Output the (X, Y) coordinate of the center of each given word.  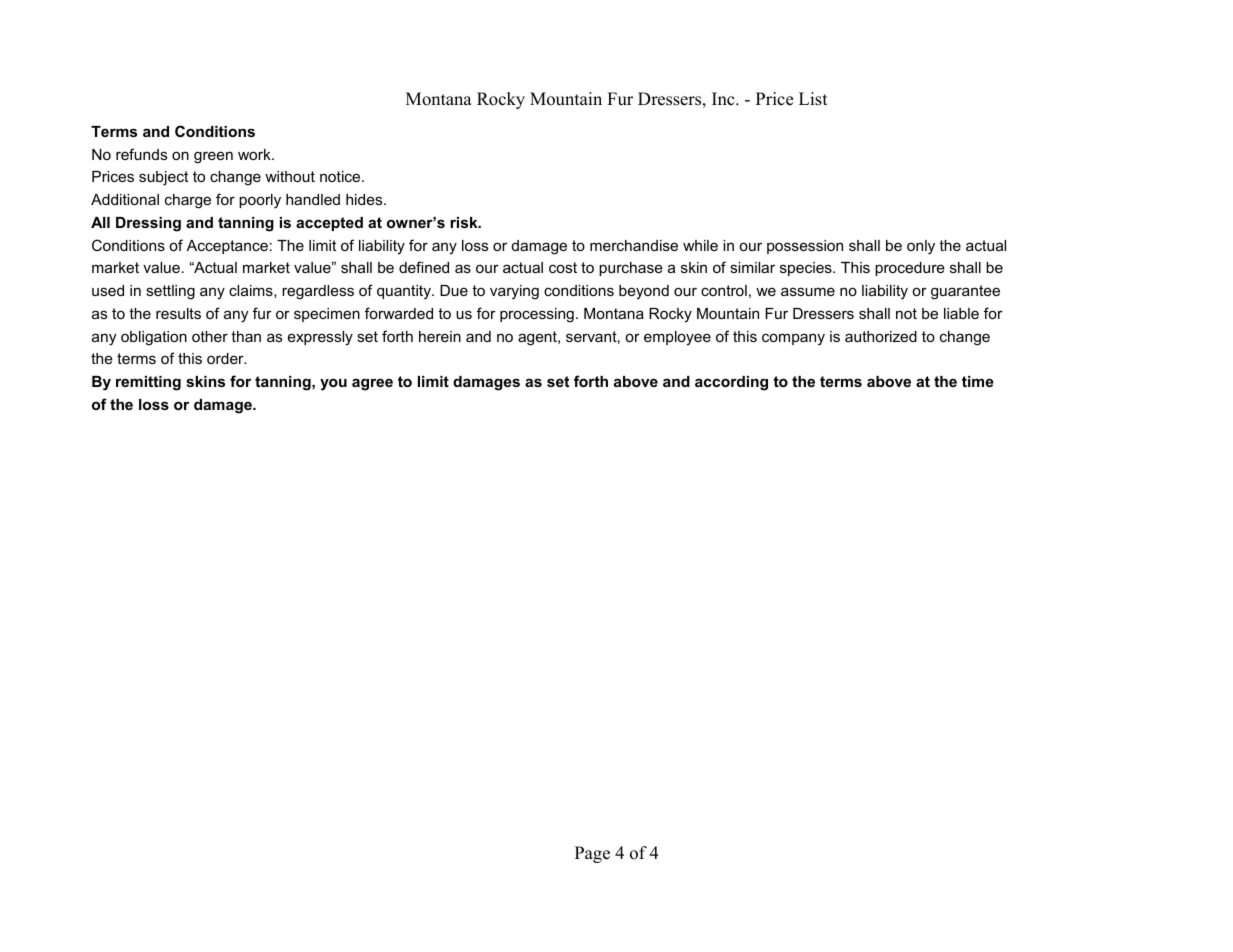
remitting (148, 383)
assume (808, 291)
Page (592, 854)
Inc (724, 99)
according (731, 383)
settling (170, 292)
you (333, 384)
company (793, 339)
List (813, 99)
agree (372, 384)
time (978, 381)
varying (514, 292)
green (213, 157)
